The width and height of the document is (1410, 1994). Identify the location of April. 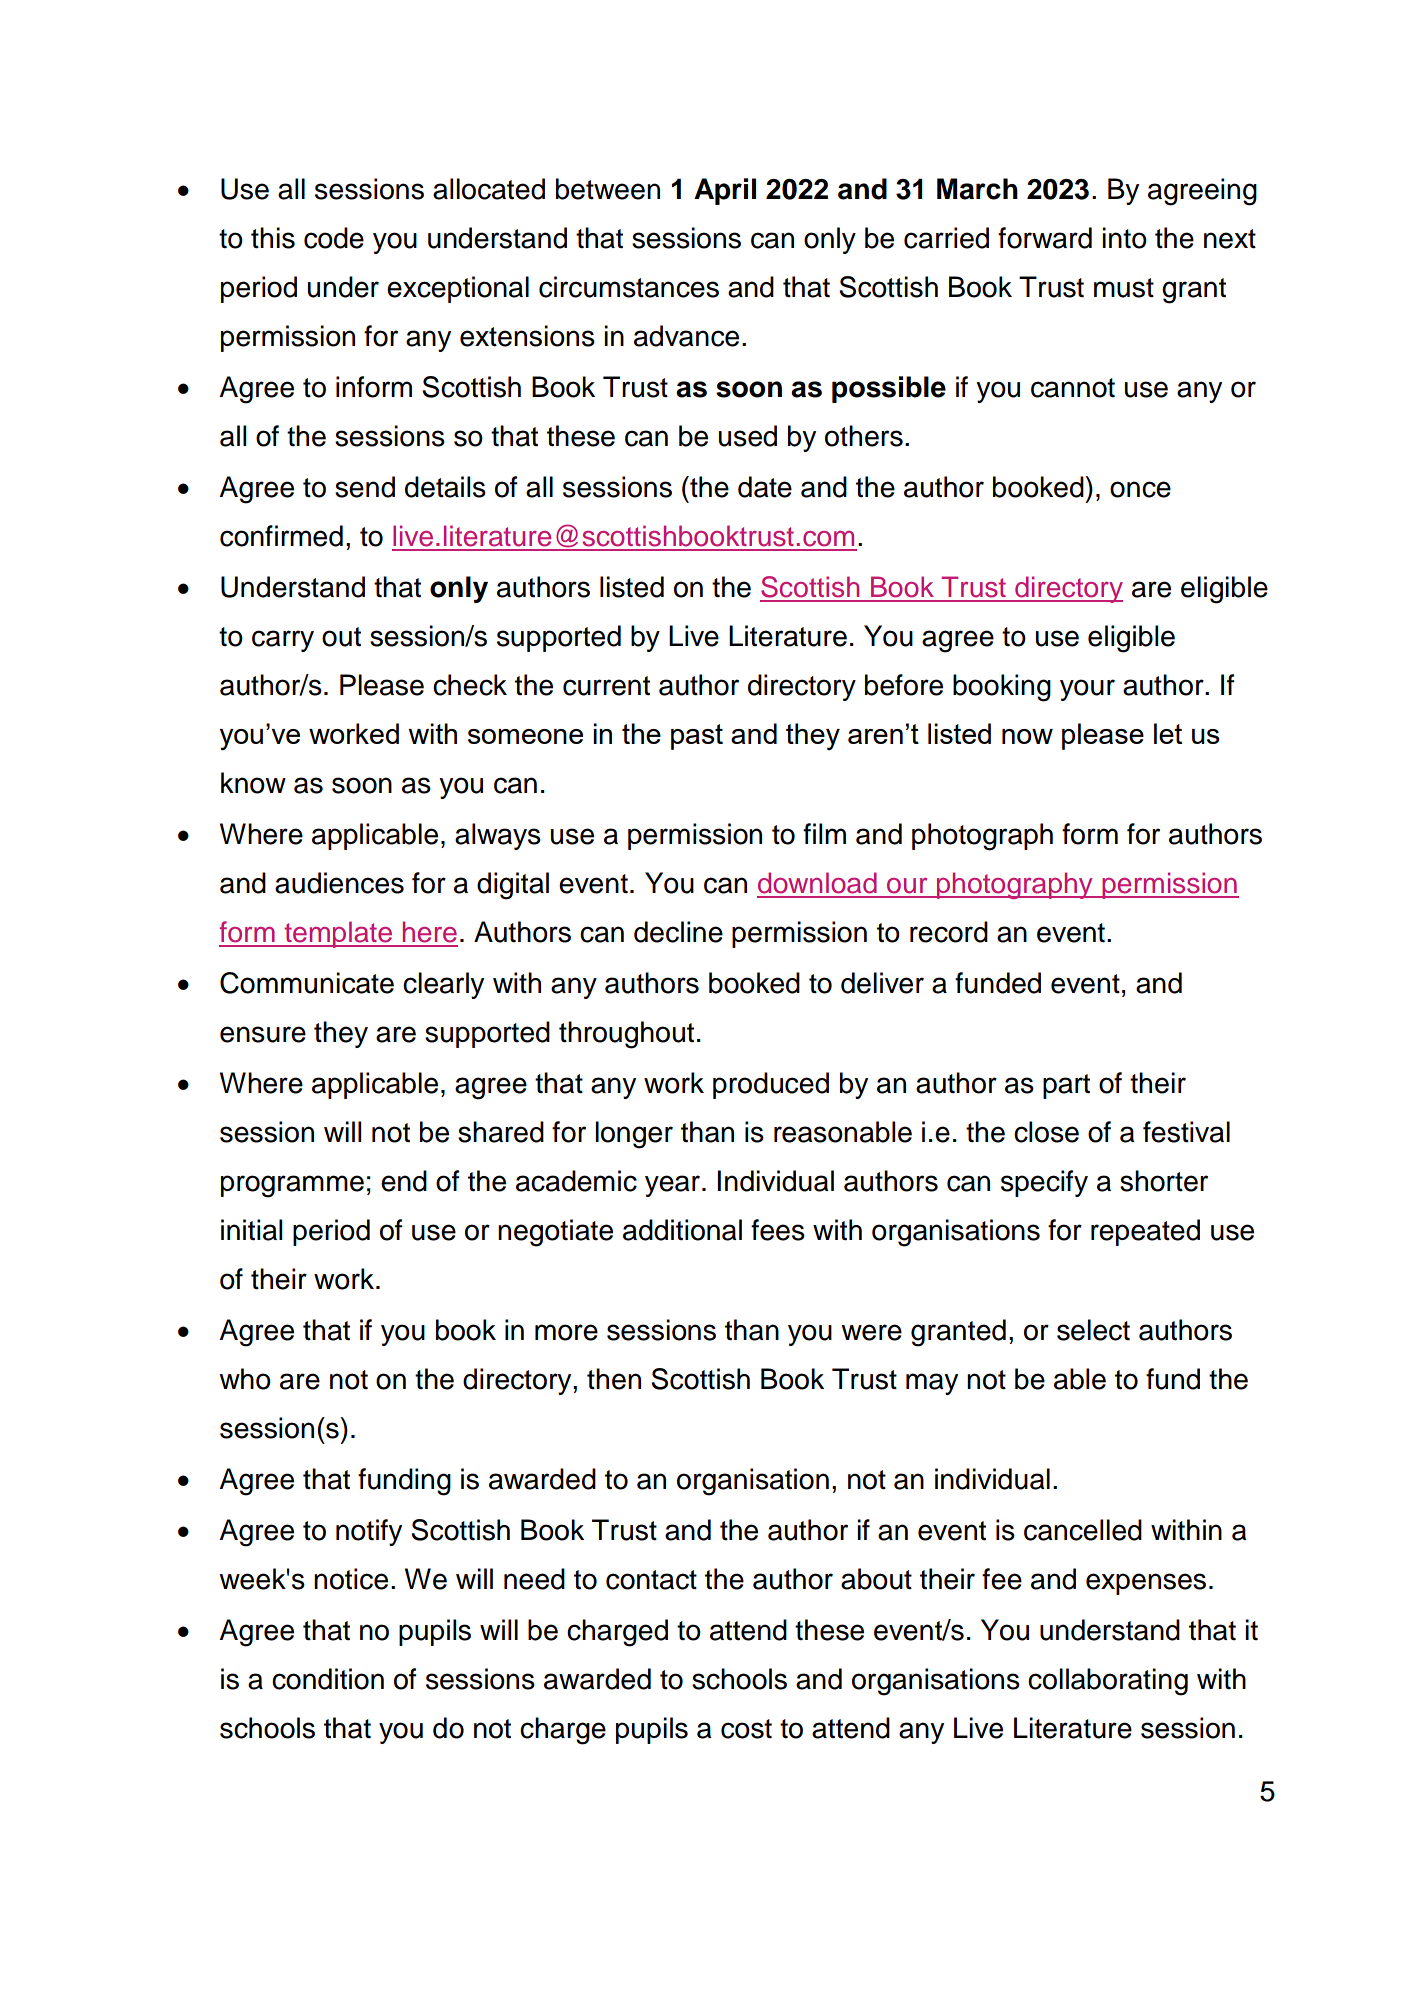
(725, 191).
